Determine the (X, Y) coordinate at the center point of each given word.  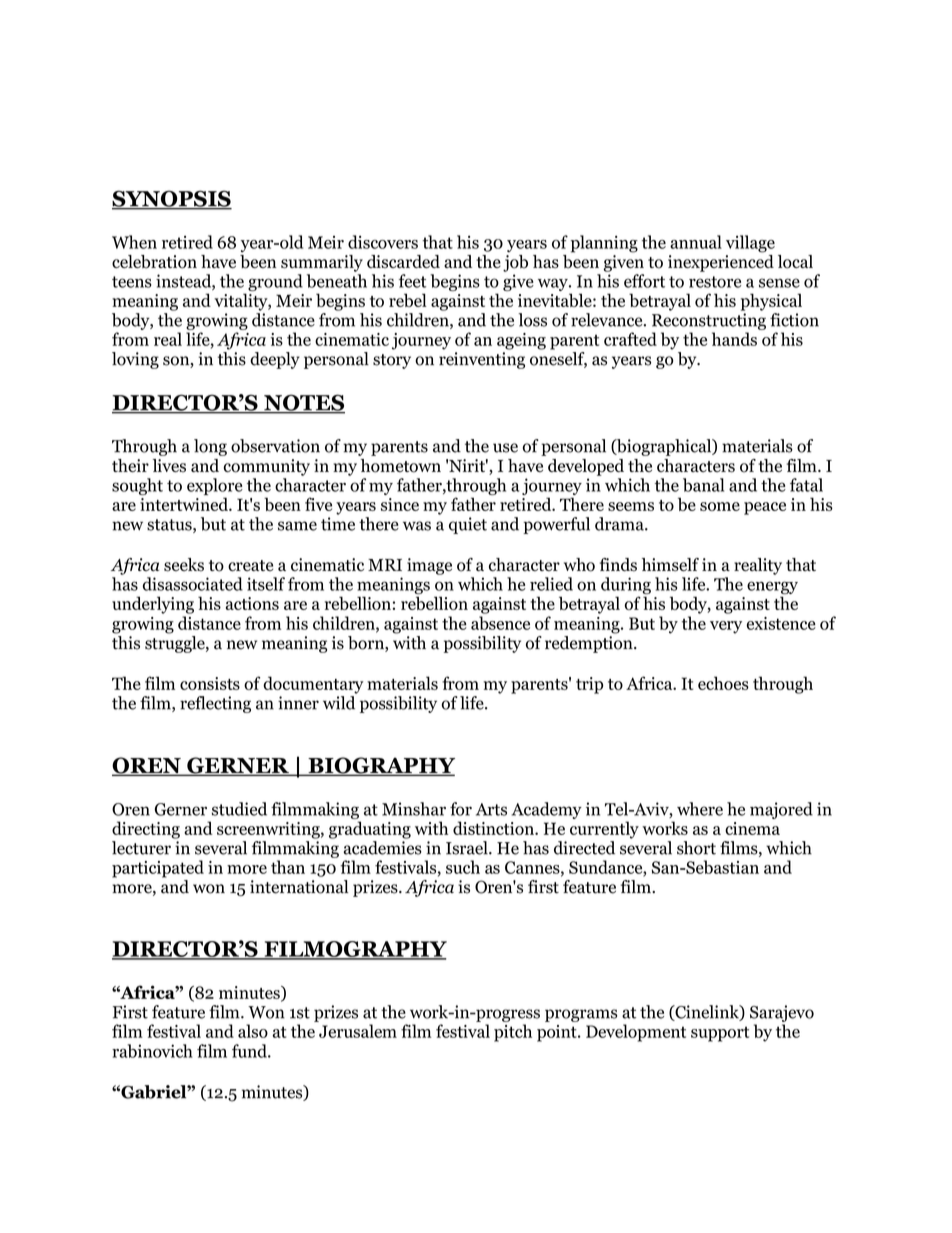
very (726, 627)
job (515, 263)
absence (500, 623)
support (720, 1034)
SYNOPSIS (172, 199)
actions (252, 603)
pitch (513, 1033)
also (253, 1031)
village (750, 244)
